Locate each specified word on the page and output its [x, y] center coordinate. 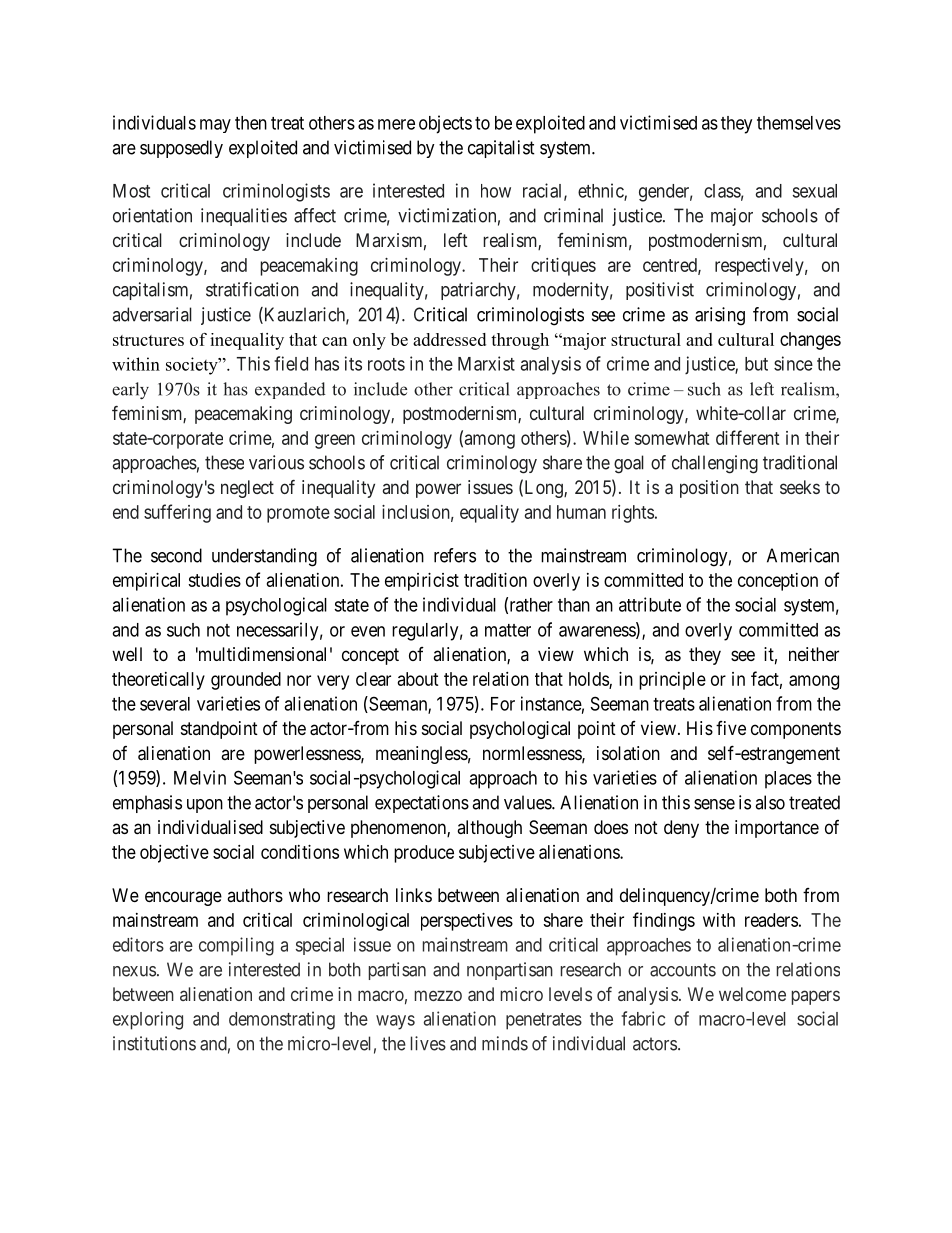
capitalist [501, 149]
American [803, 555]
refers [455, 555]
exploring [148, 1020]
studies [214, 580]
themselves [799, 123]
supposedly [181, 149]
